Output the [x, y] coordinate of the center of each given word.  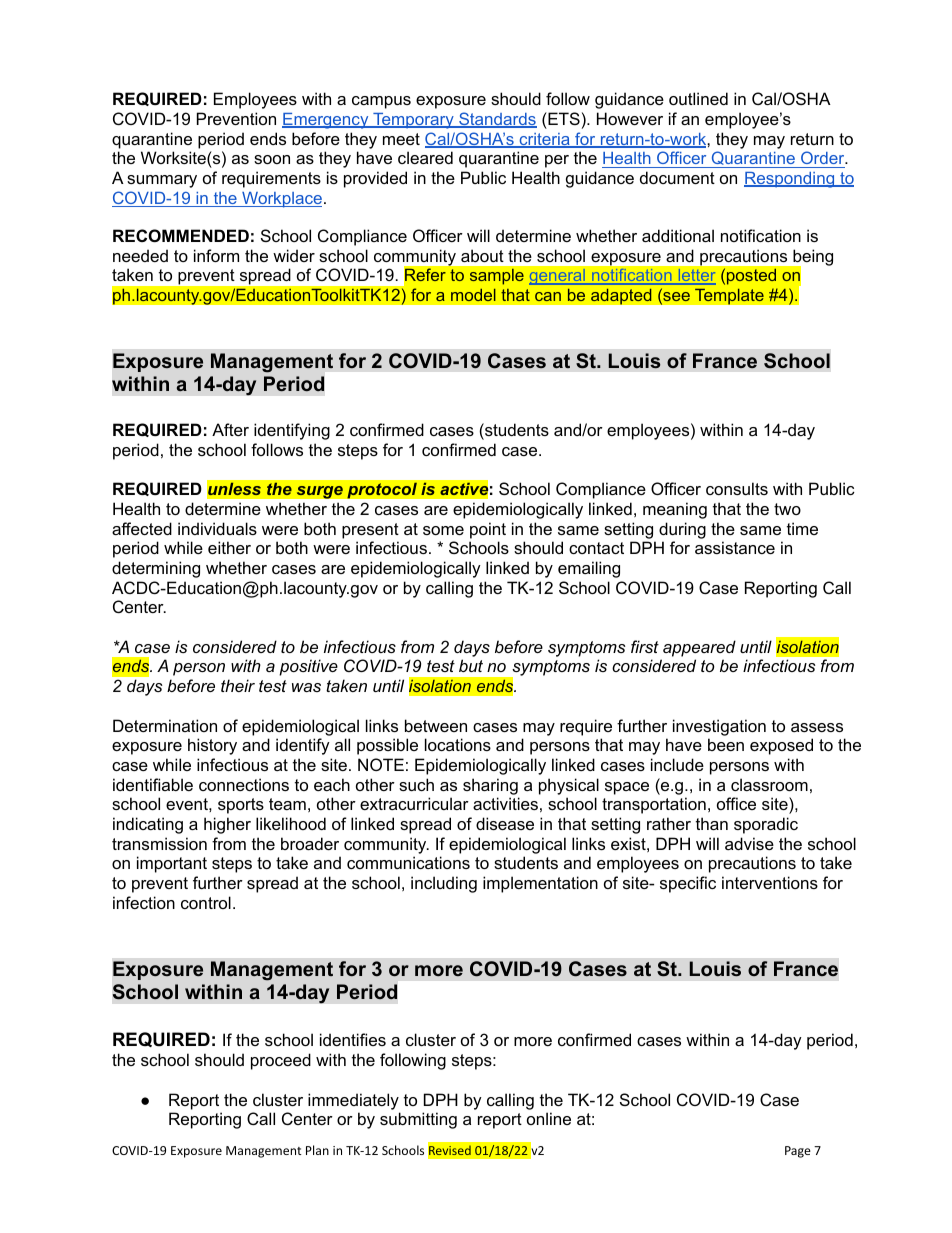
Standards [497, 120]
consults [737, 488]
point [488, 530]
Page [798, 1152]
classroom [769, 784]
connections [244, 784]
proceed [281, 1061]
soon [272, 159]
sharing [490, 786]
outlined [698, 98]
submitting [418, 1120]
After [230, 429]
